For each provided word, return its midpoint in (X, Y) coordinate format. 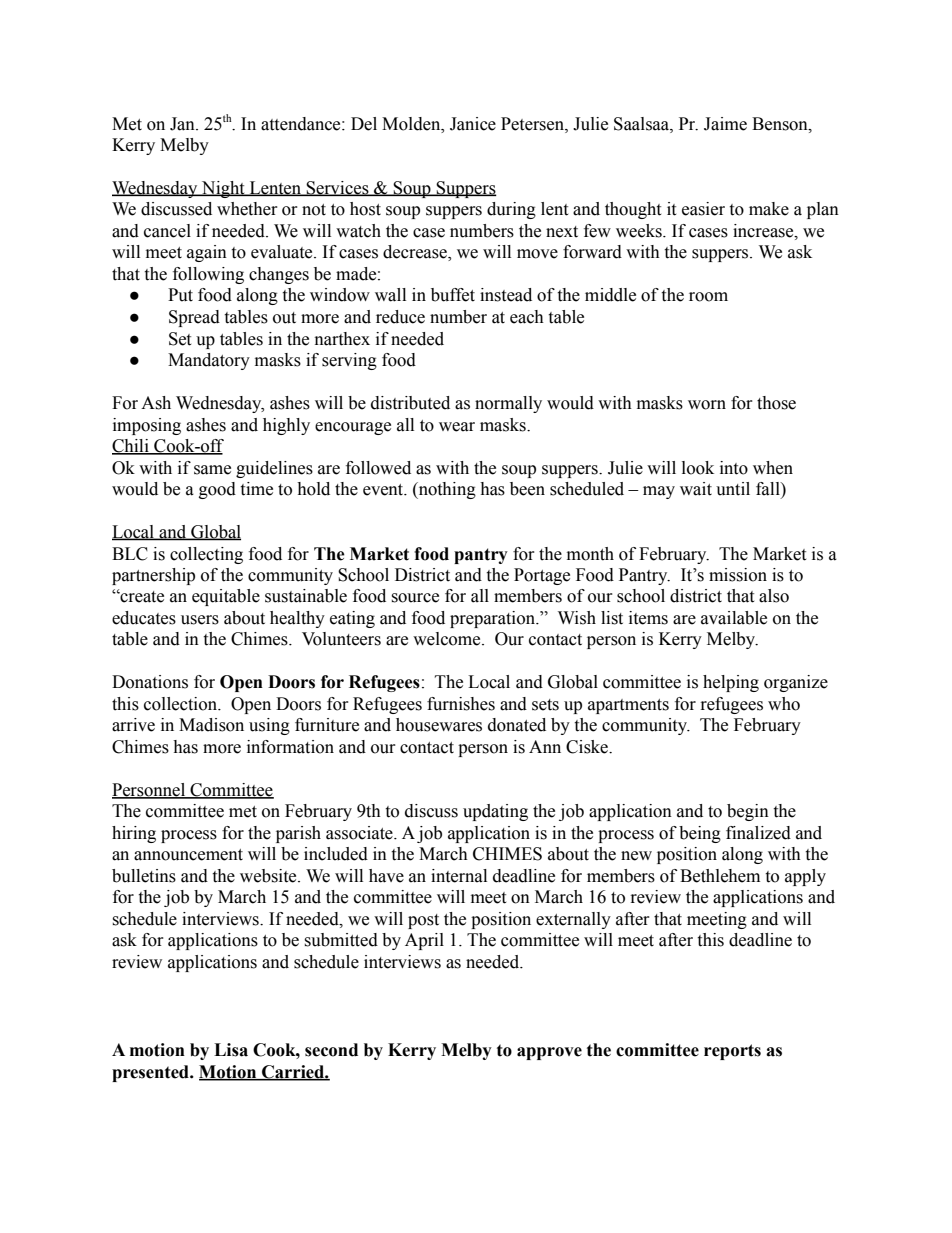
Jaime (725, 124)
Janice (473, 124)
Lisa (231, 1050)
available (734, 618)
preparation (494, 619)
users (200, 620)
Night (223, 189)
